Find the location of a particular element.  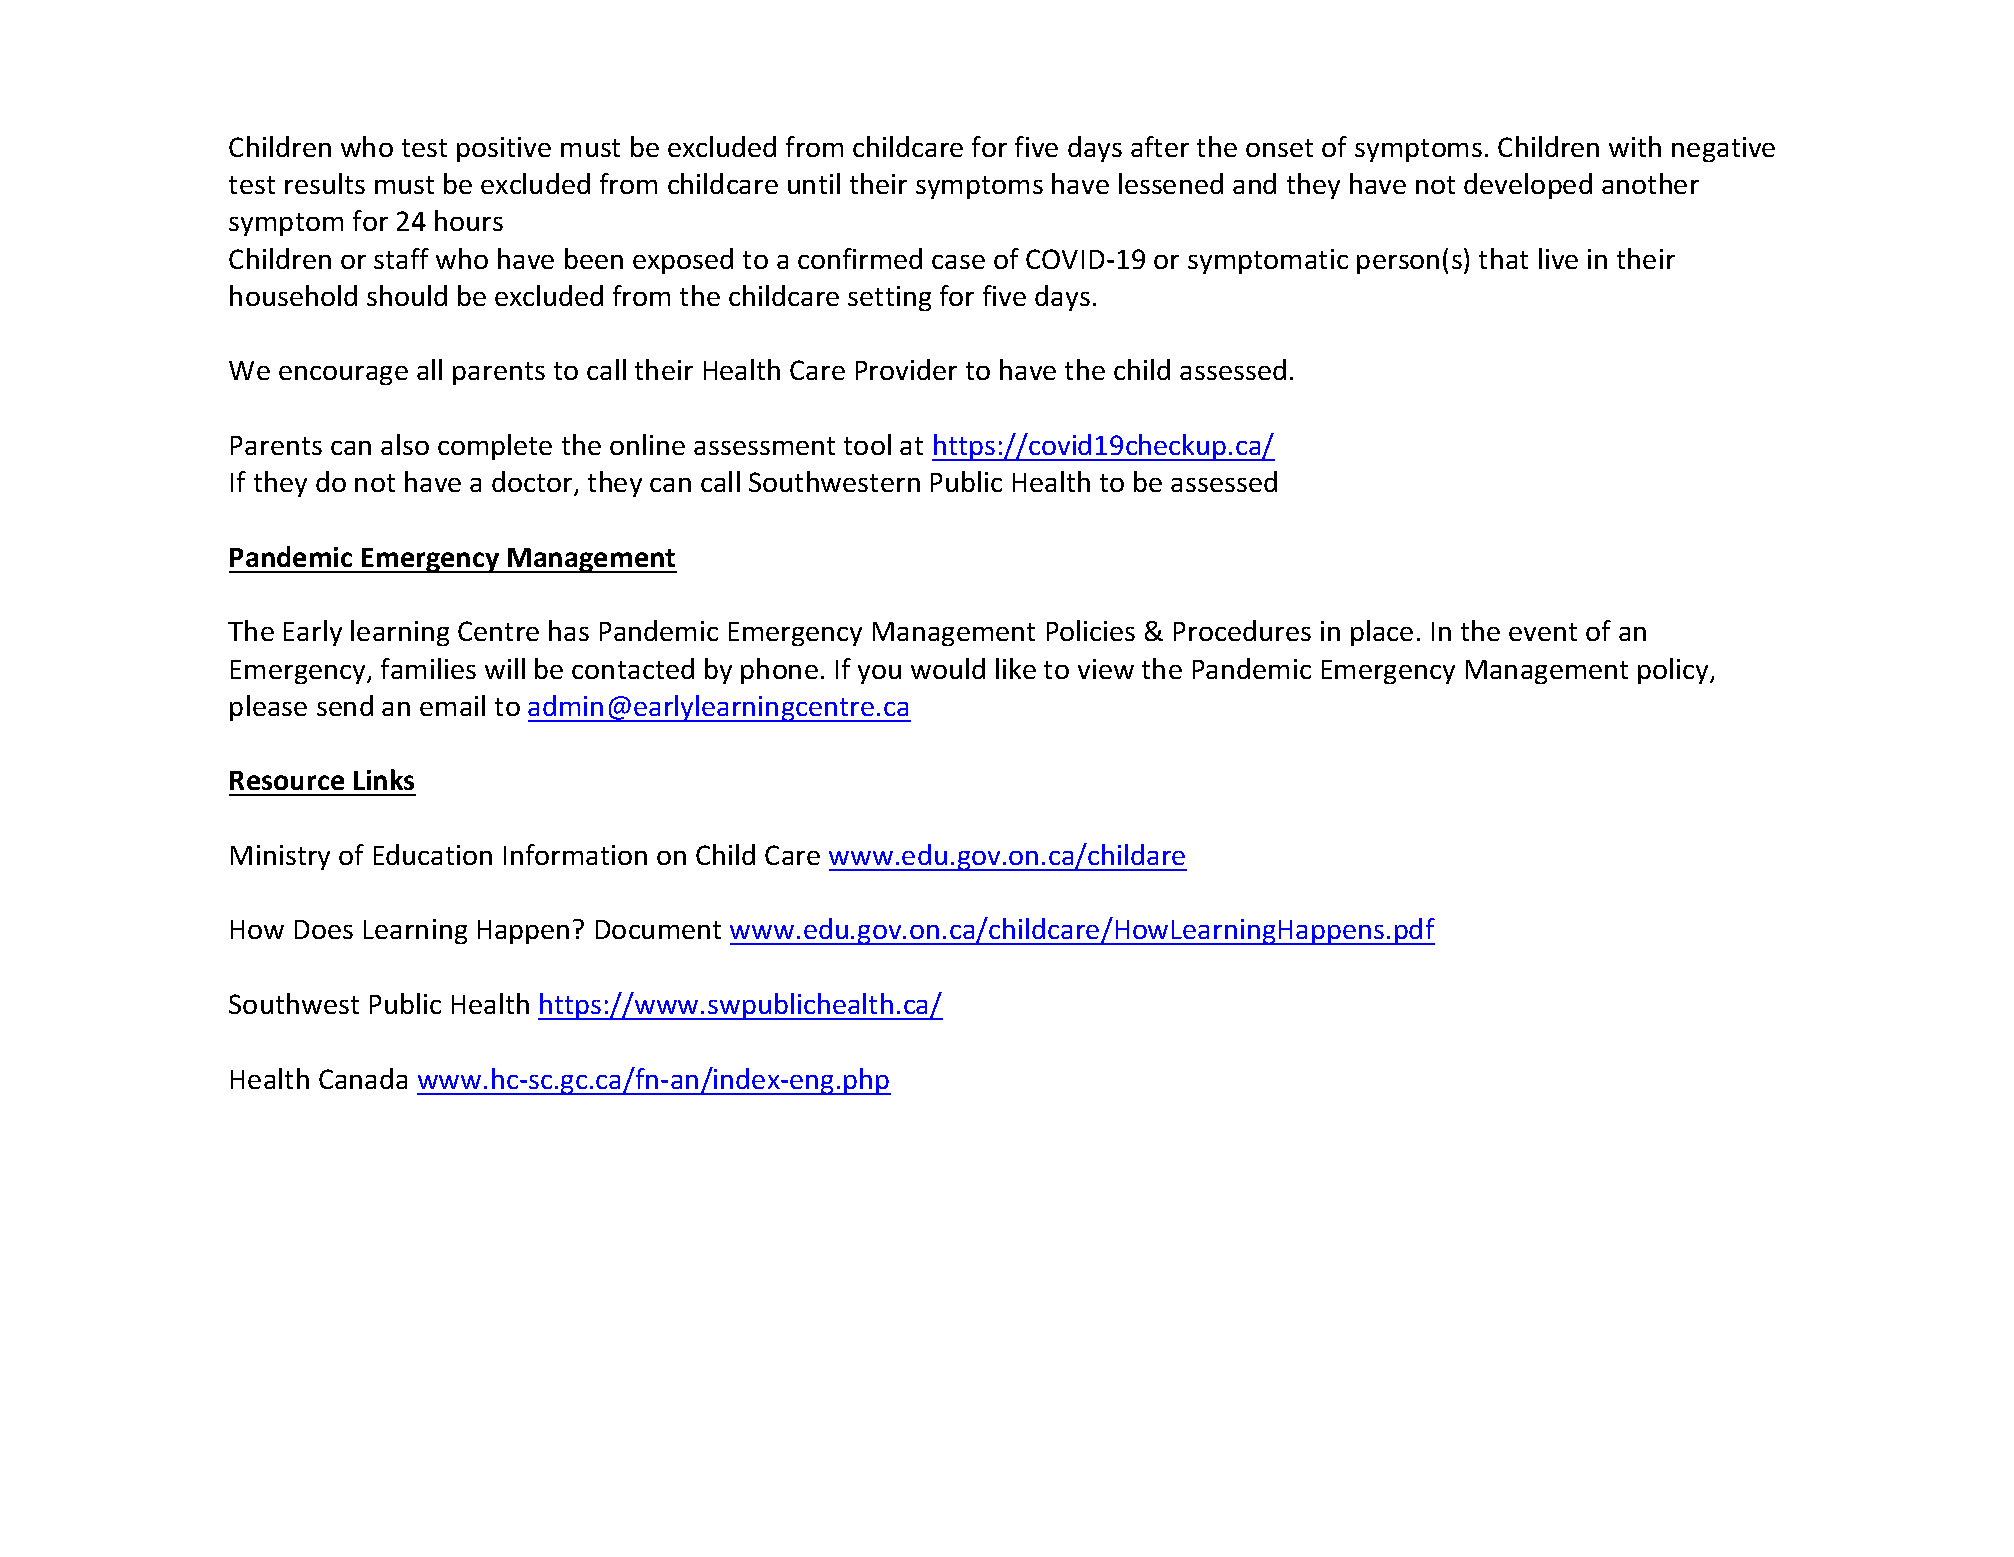

positive is located at coordinates (504, 149).
